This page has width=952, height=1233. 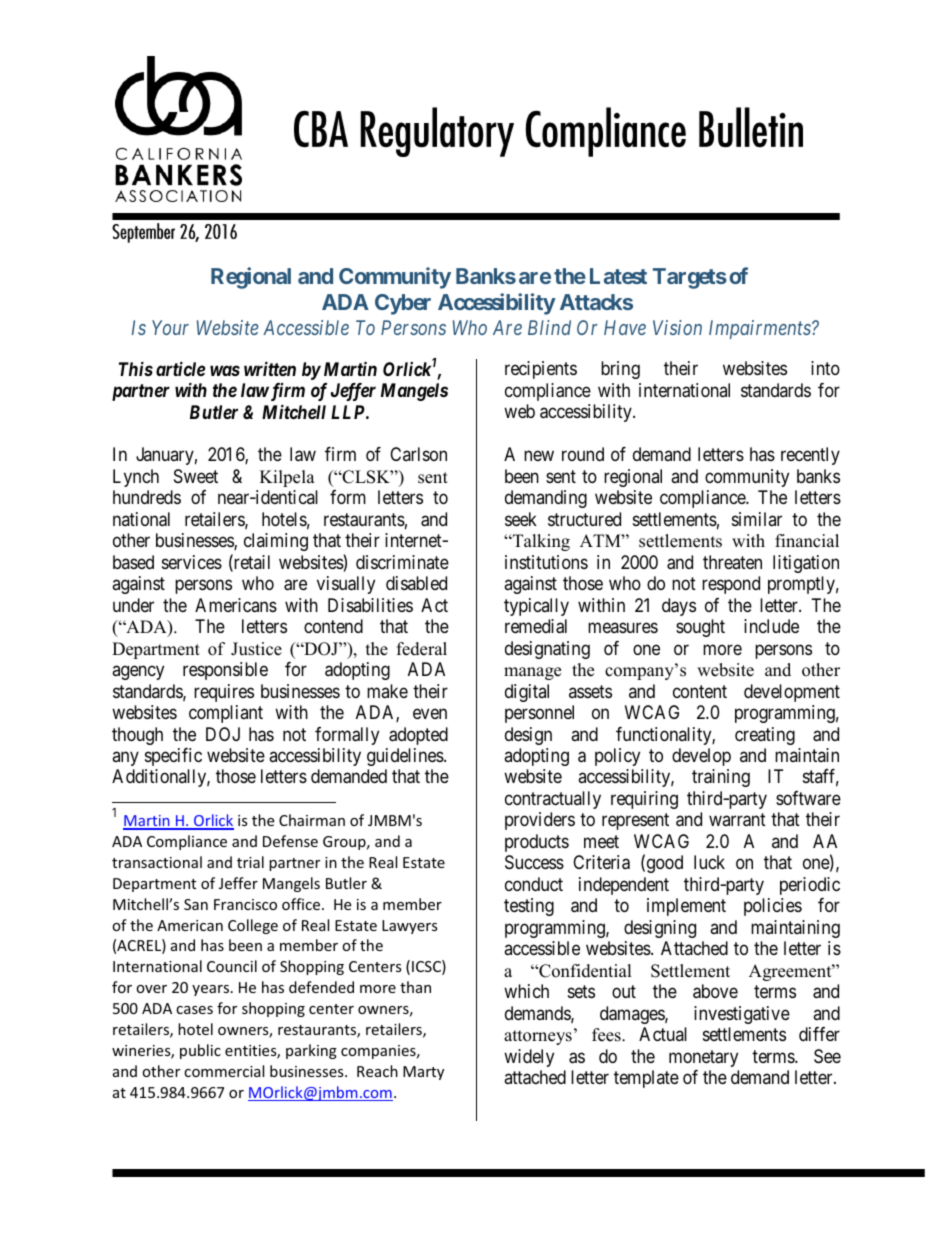 What do you see at coordinates (200, 1051) in the page?
I see `public` at bounding box center [200, 1051].
